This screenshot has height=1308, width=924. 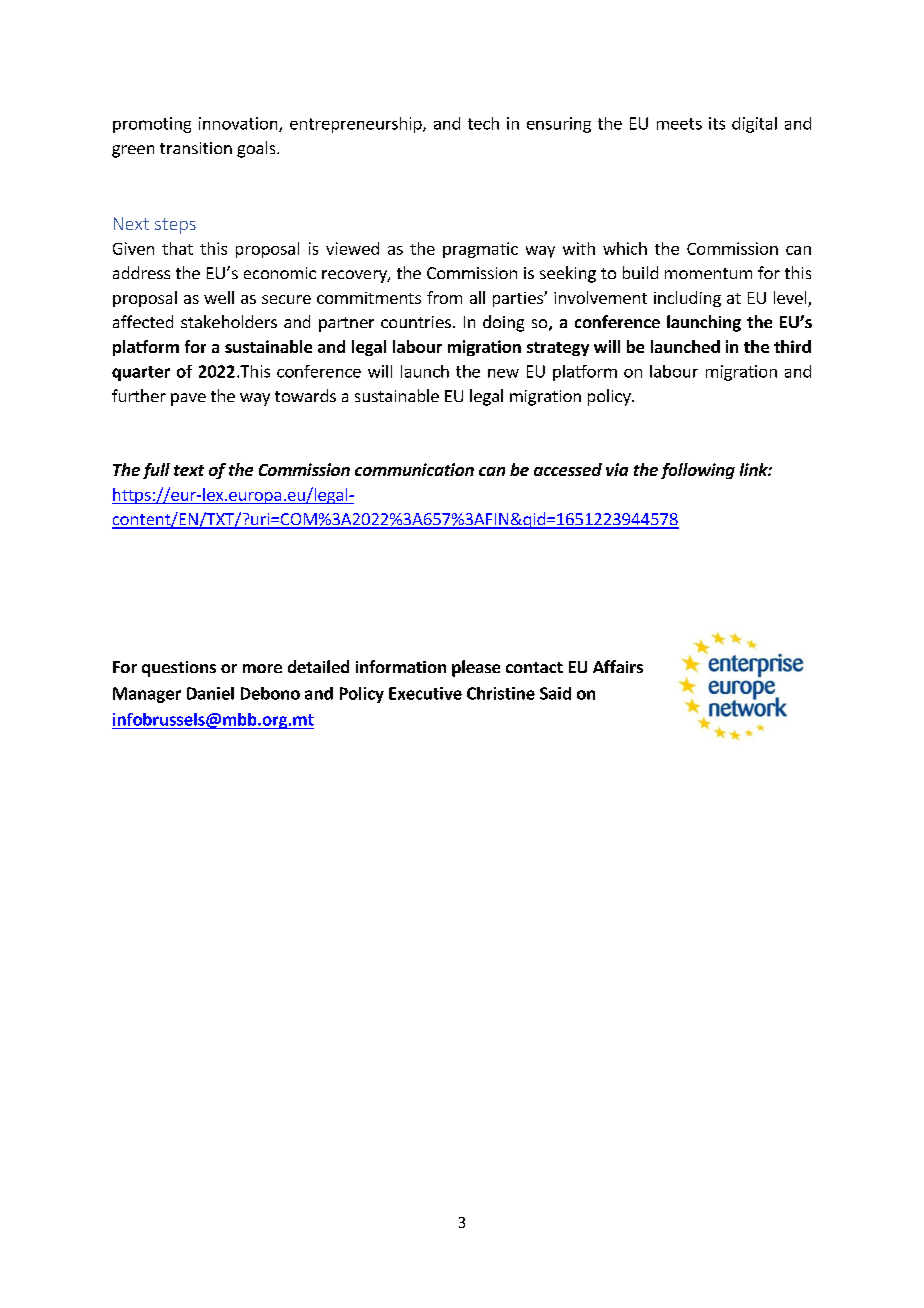 What do you see at coordinates (698, 471) in the screenshot?
I see `following` at bounding box center [698, 471].
